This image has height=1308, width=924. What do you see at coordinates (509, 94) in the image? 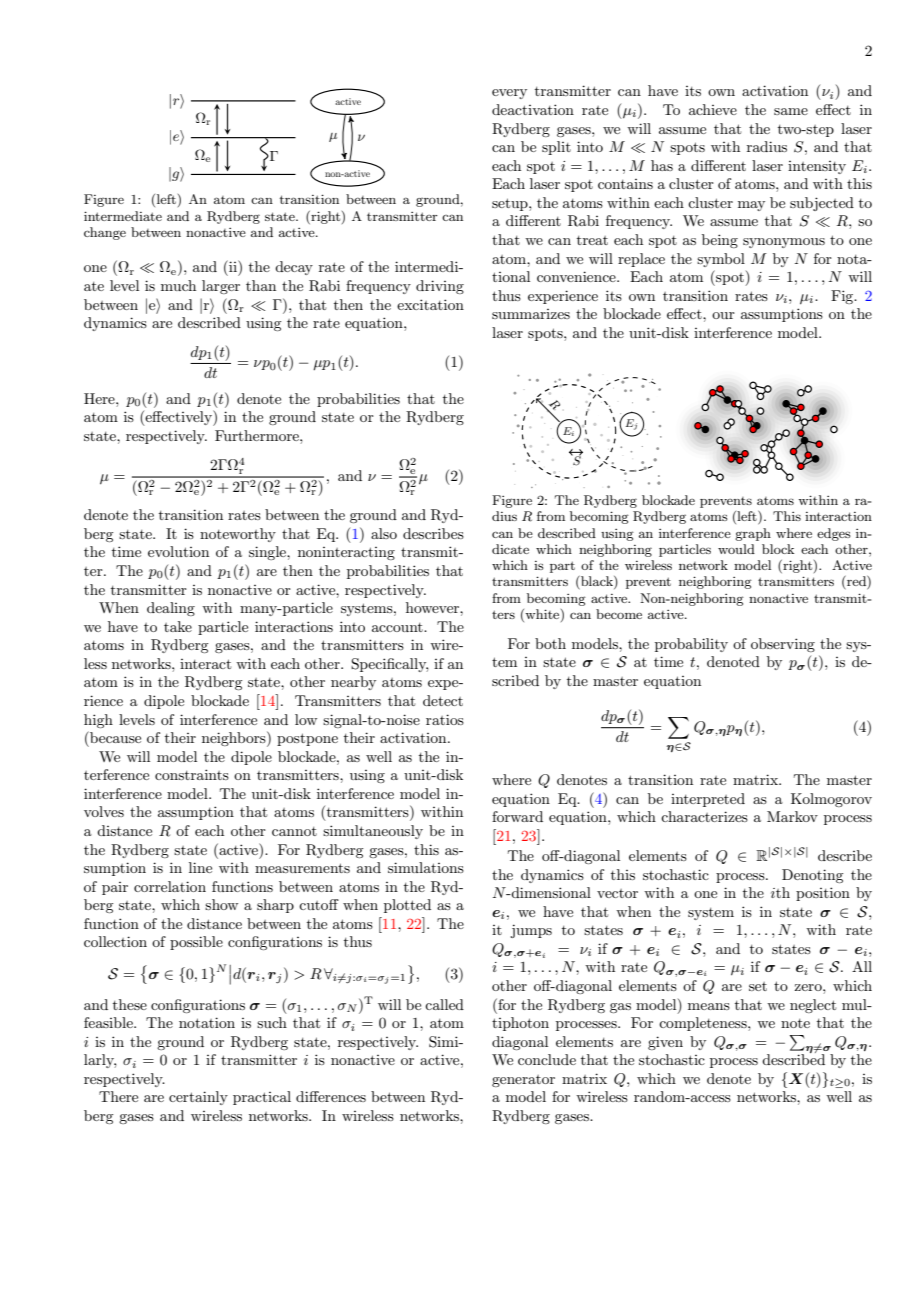
I see `every` at bounding box center [509, 94].
